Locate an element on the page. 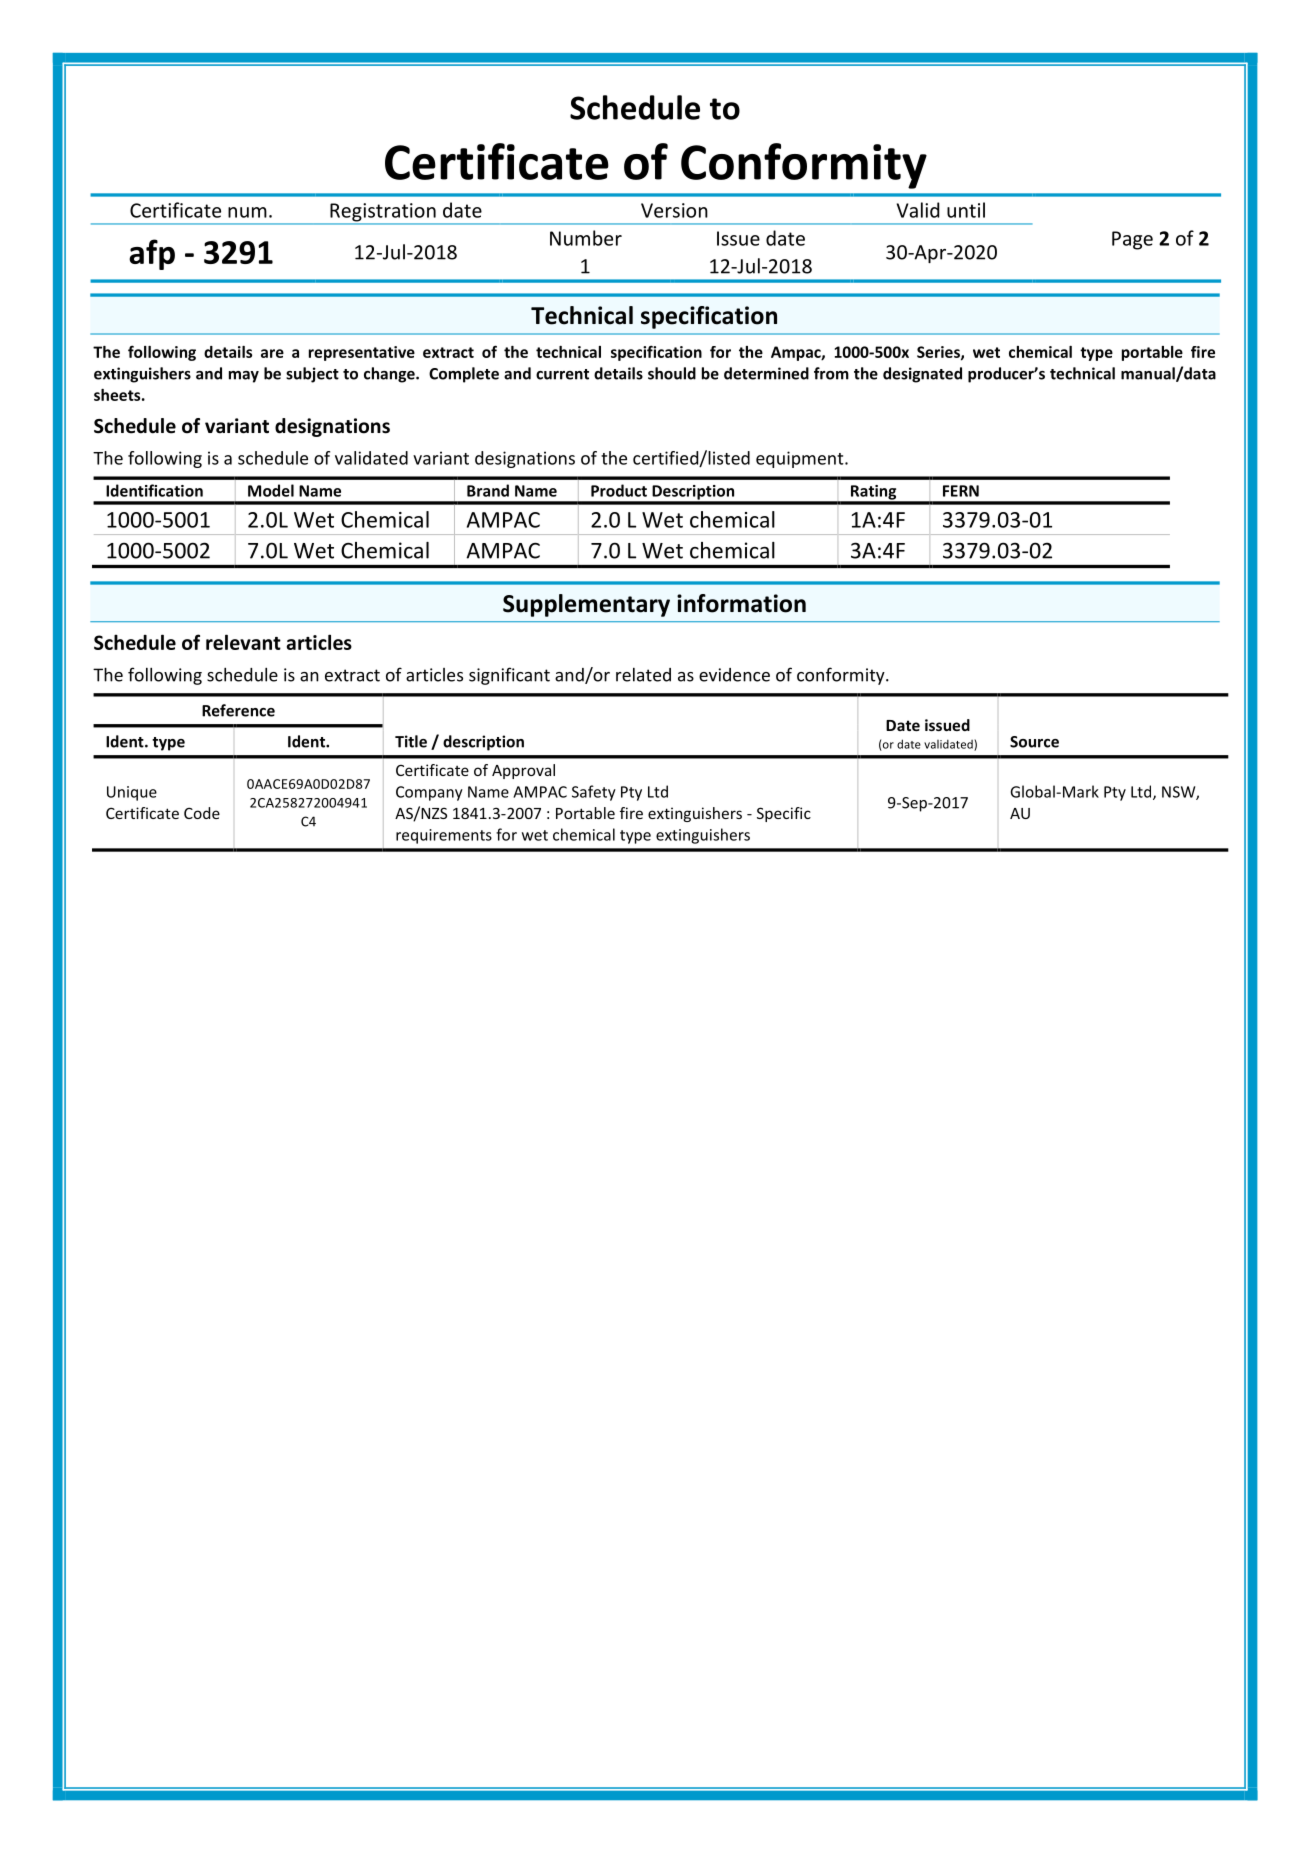 The width and height of the page is (1310, 1853). relevant is located at coordinates (243, 642).
